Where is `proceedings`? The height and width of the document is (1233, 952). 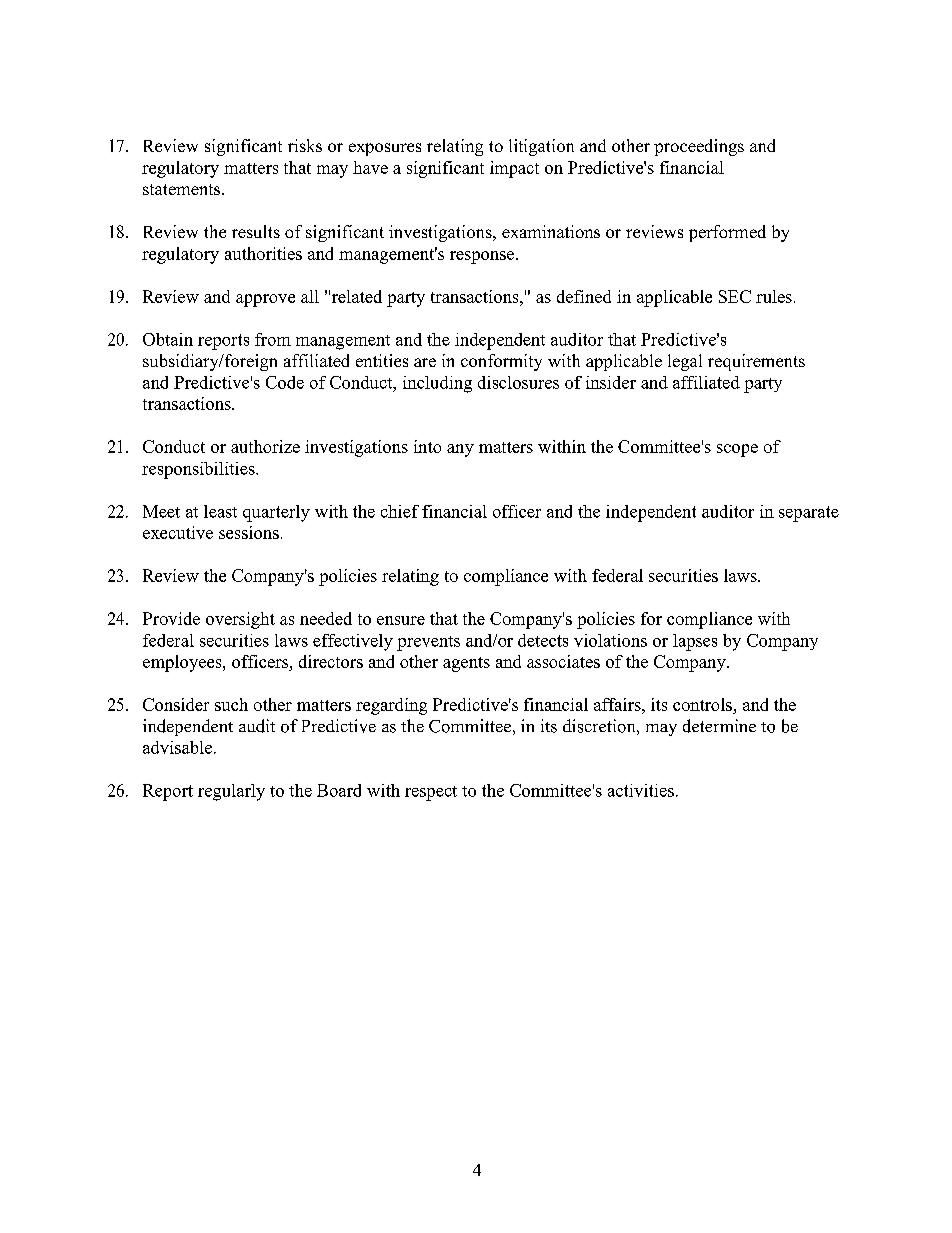 proceedings is located at coordinates (699, 147).
